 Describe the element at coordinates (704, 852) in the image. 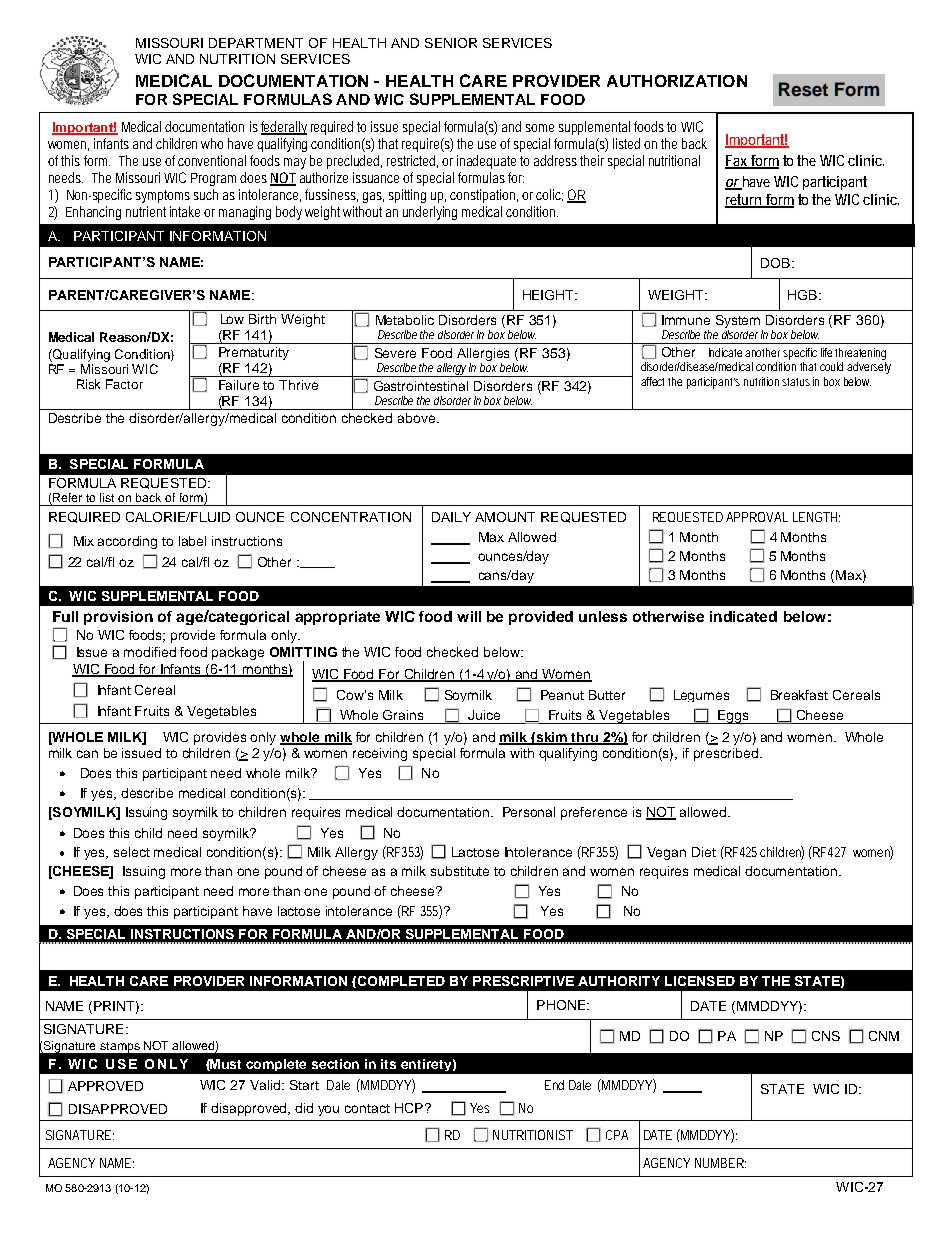

I see `Diet` at that location.
